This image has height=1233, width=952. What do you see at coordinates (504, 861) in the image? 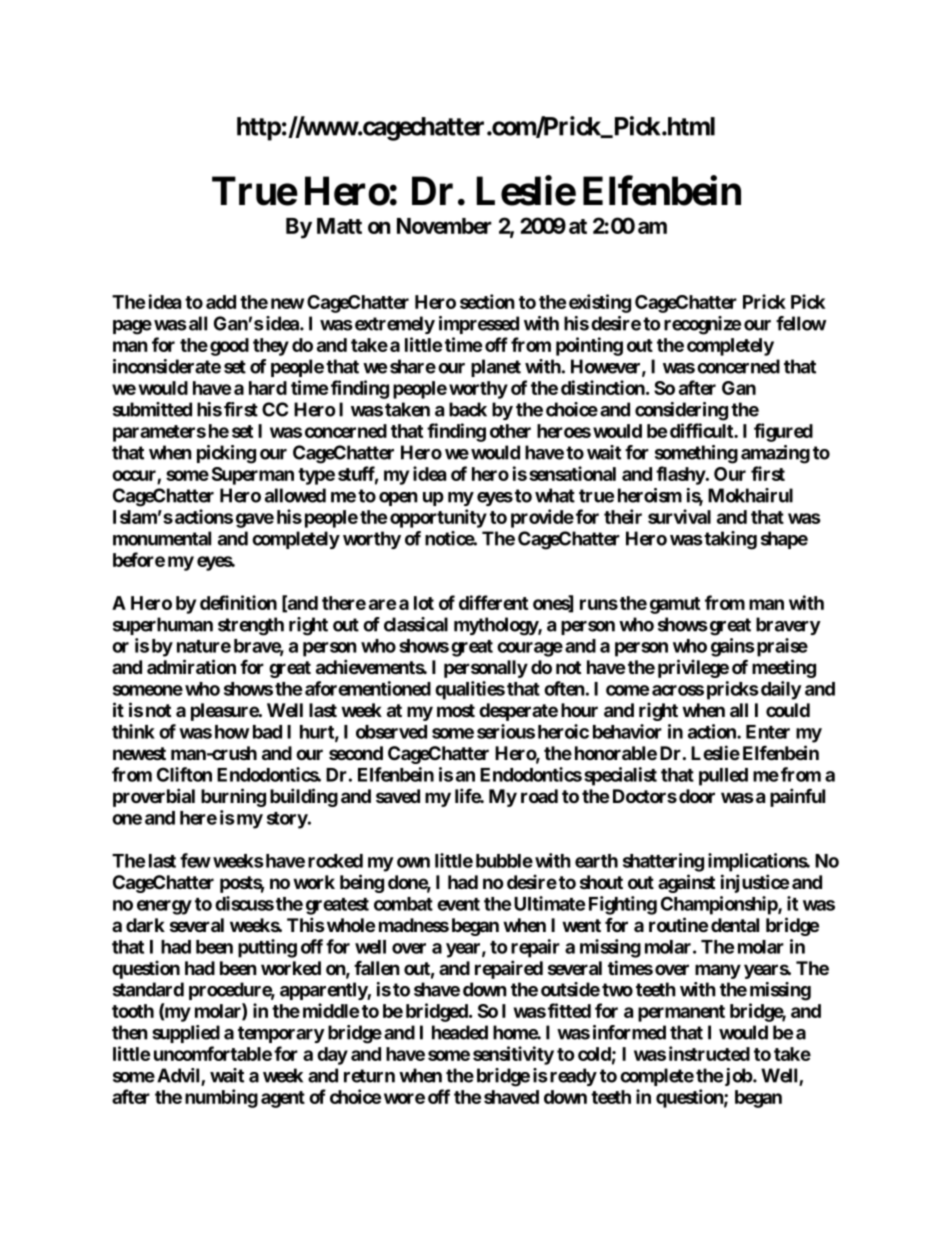
I see `bubble` at bounding box center [504, 861].
